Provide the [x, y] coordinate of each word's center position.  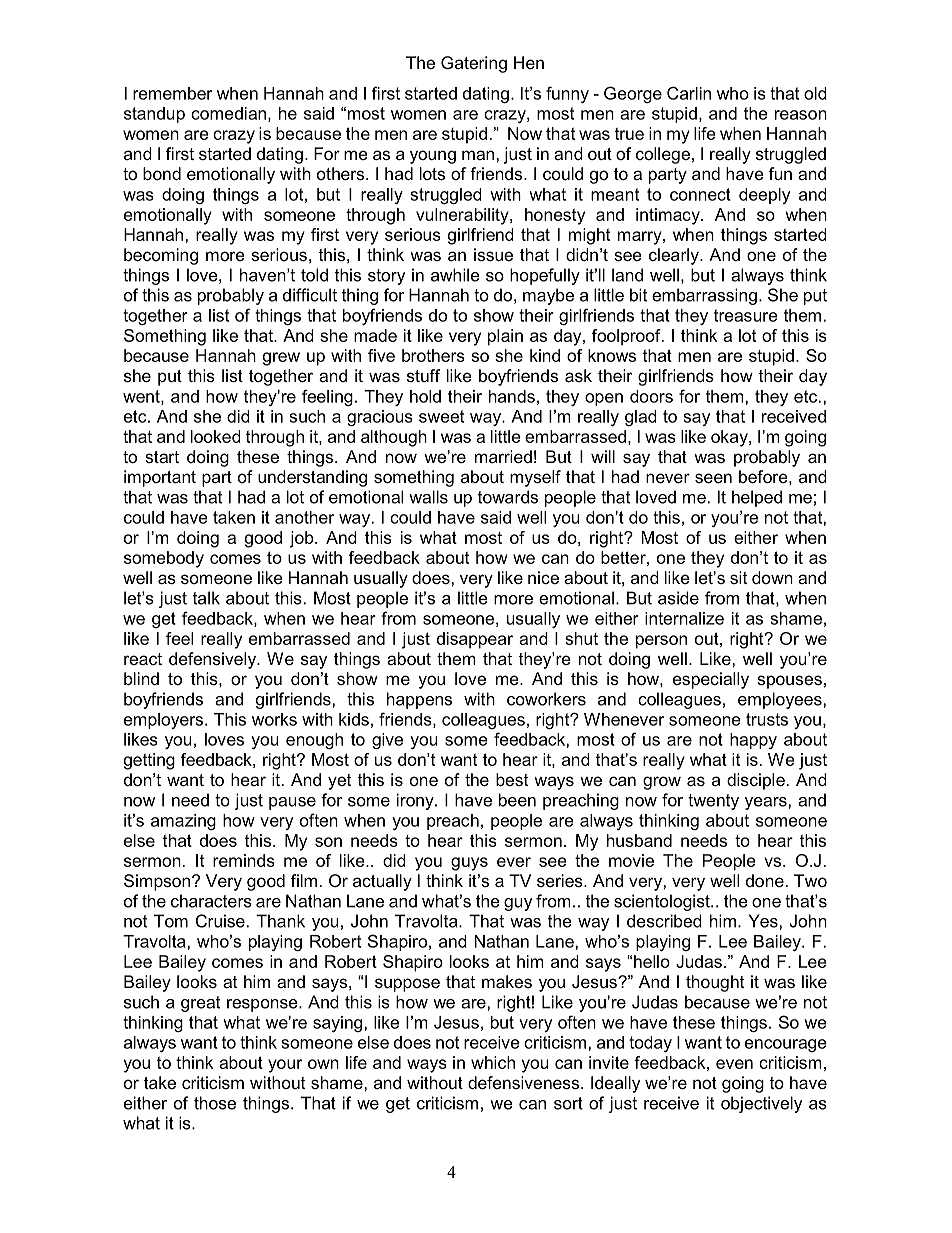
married [503, 456]
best [512, 779]
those [215, 1103]
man [478, 155]
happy [753, 741]
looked [216, 436]
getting [149, 761]
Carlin [689, 93]
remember [172, 93]
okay [730, 438]
